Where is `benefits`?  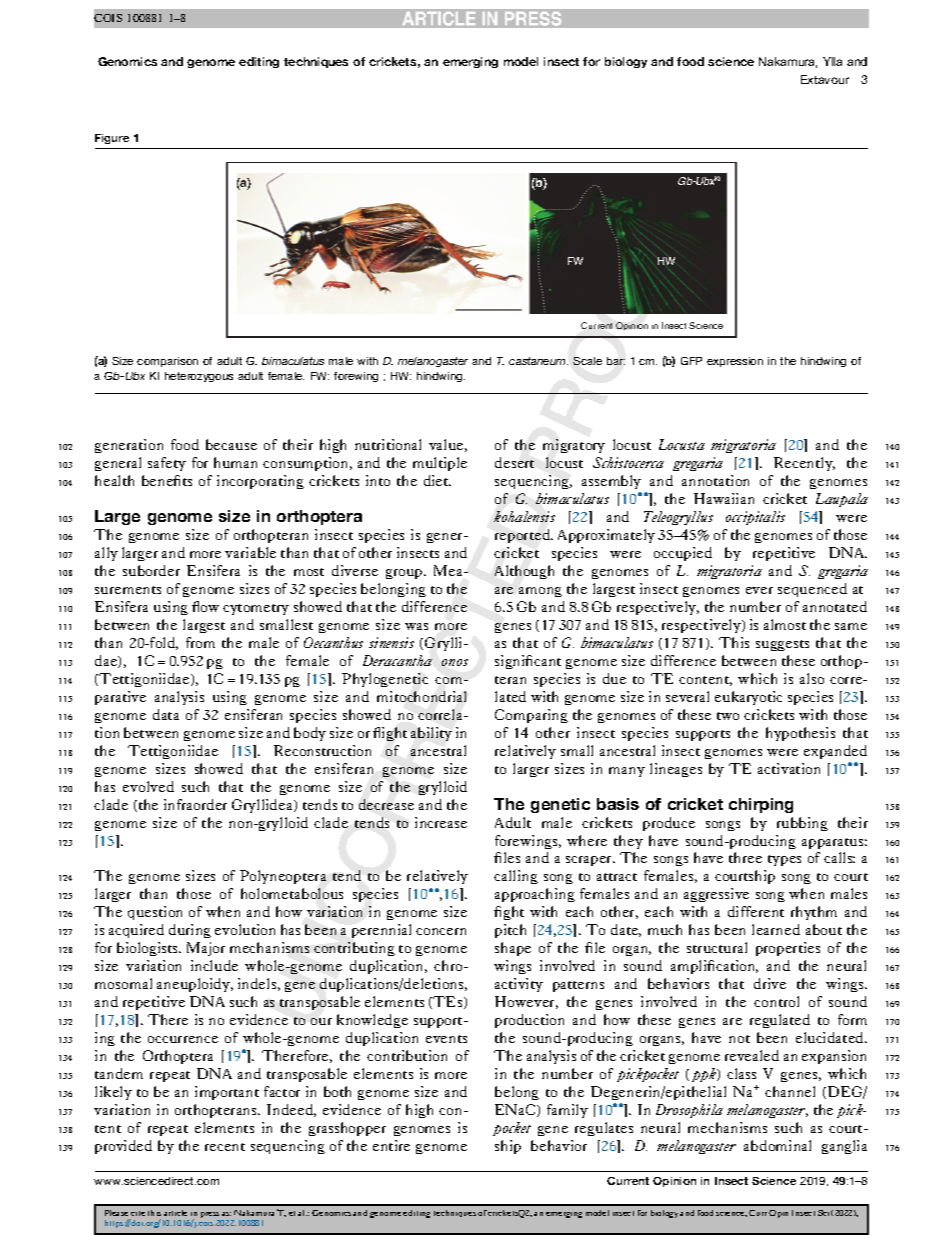
benefits is located at coordinates (167, 480).
